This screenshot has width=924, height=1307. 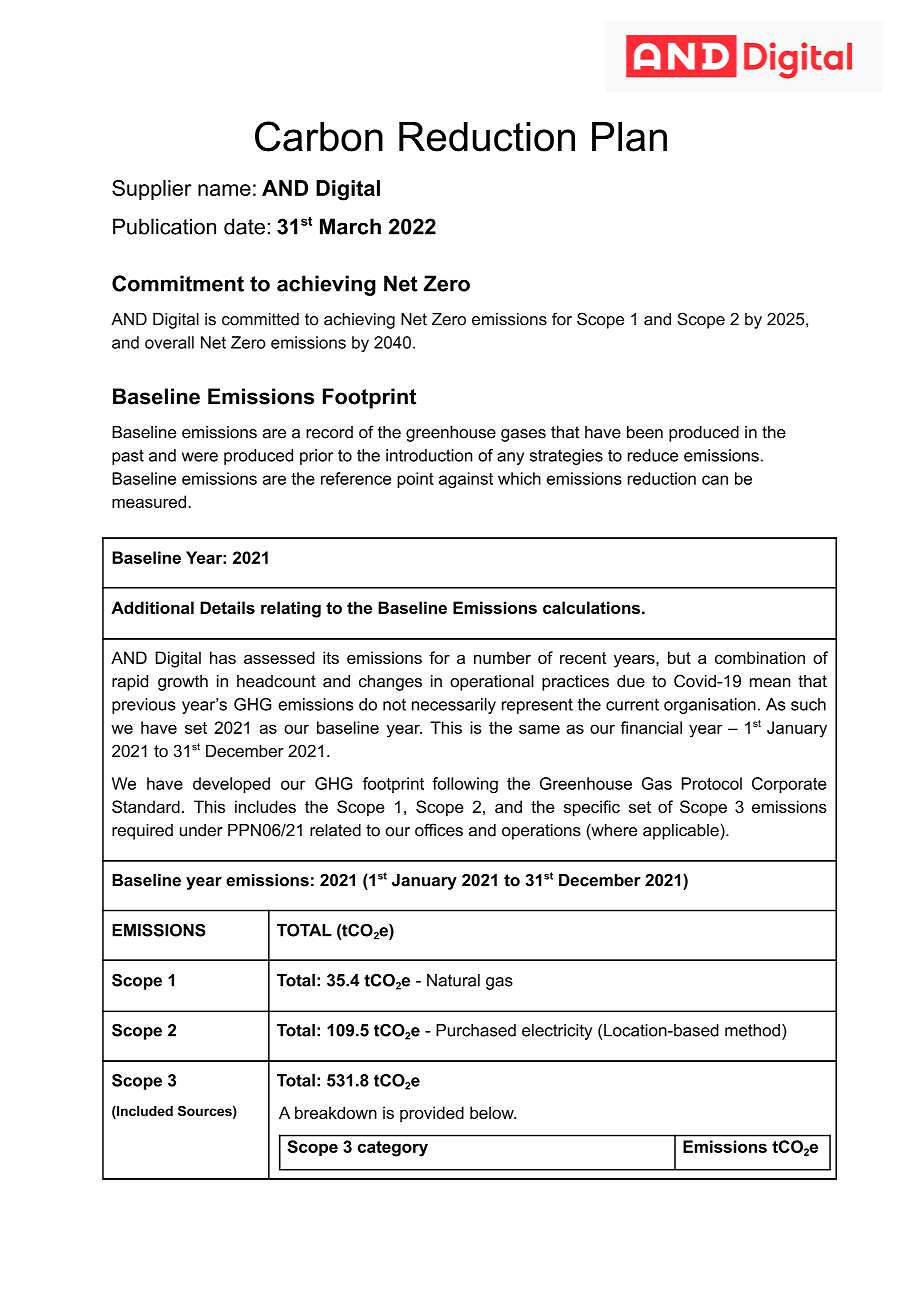 I want to click on March, so click(x=350, y=226).
